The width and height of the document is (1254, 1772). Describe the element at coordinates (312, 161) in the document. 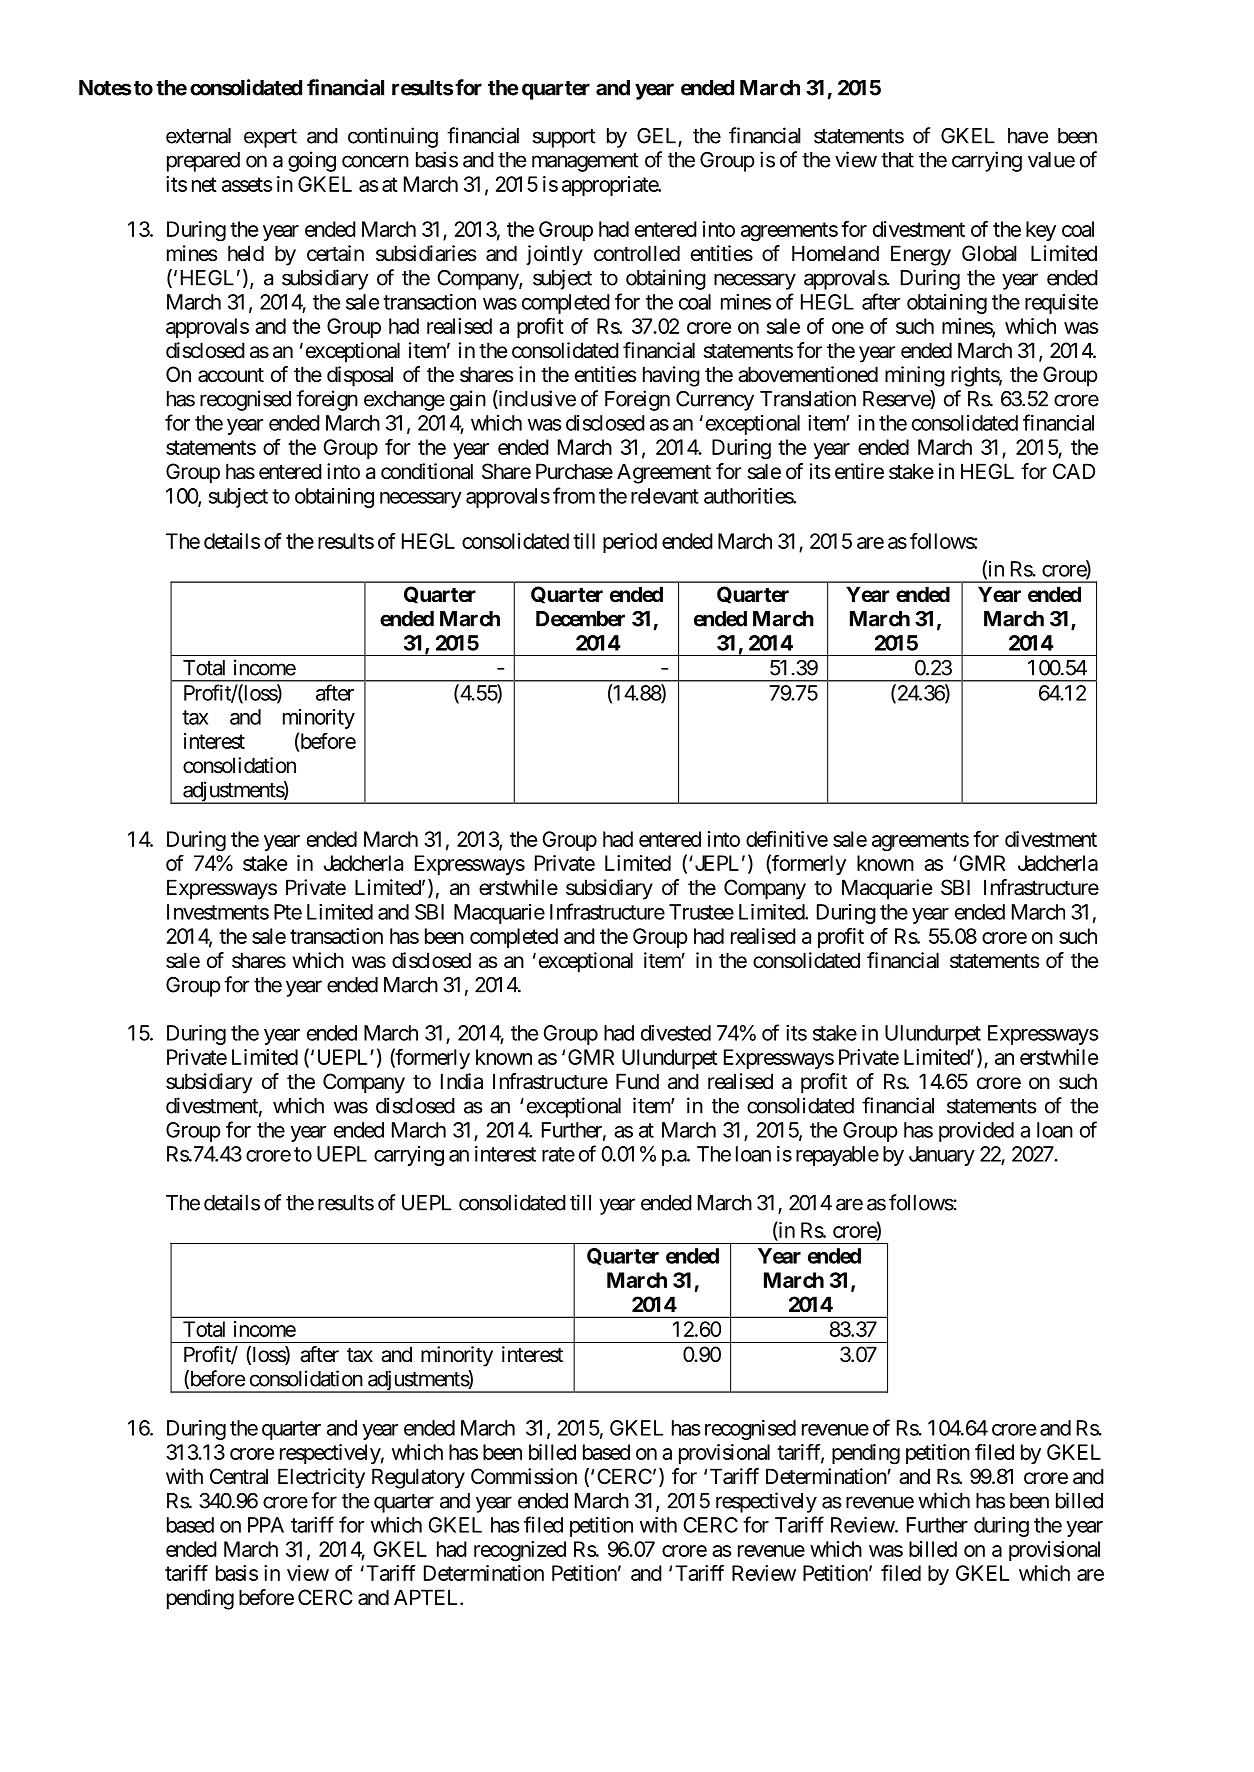

I see `going` at that location.
